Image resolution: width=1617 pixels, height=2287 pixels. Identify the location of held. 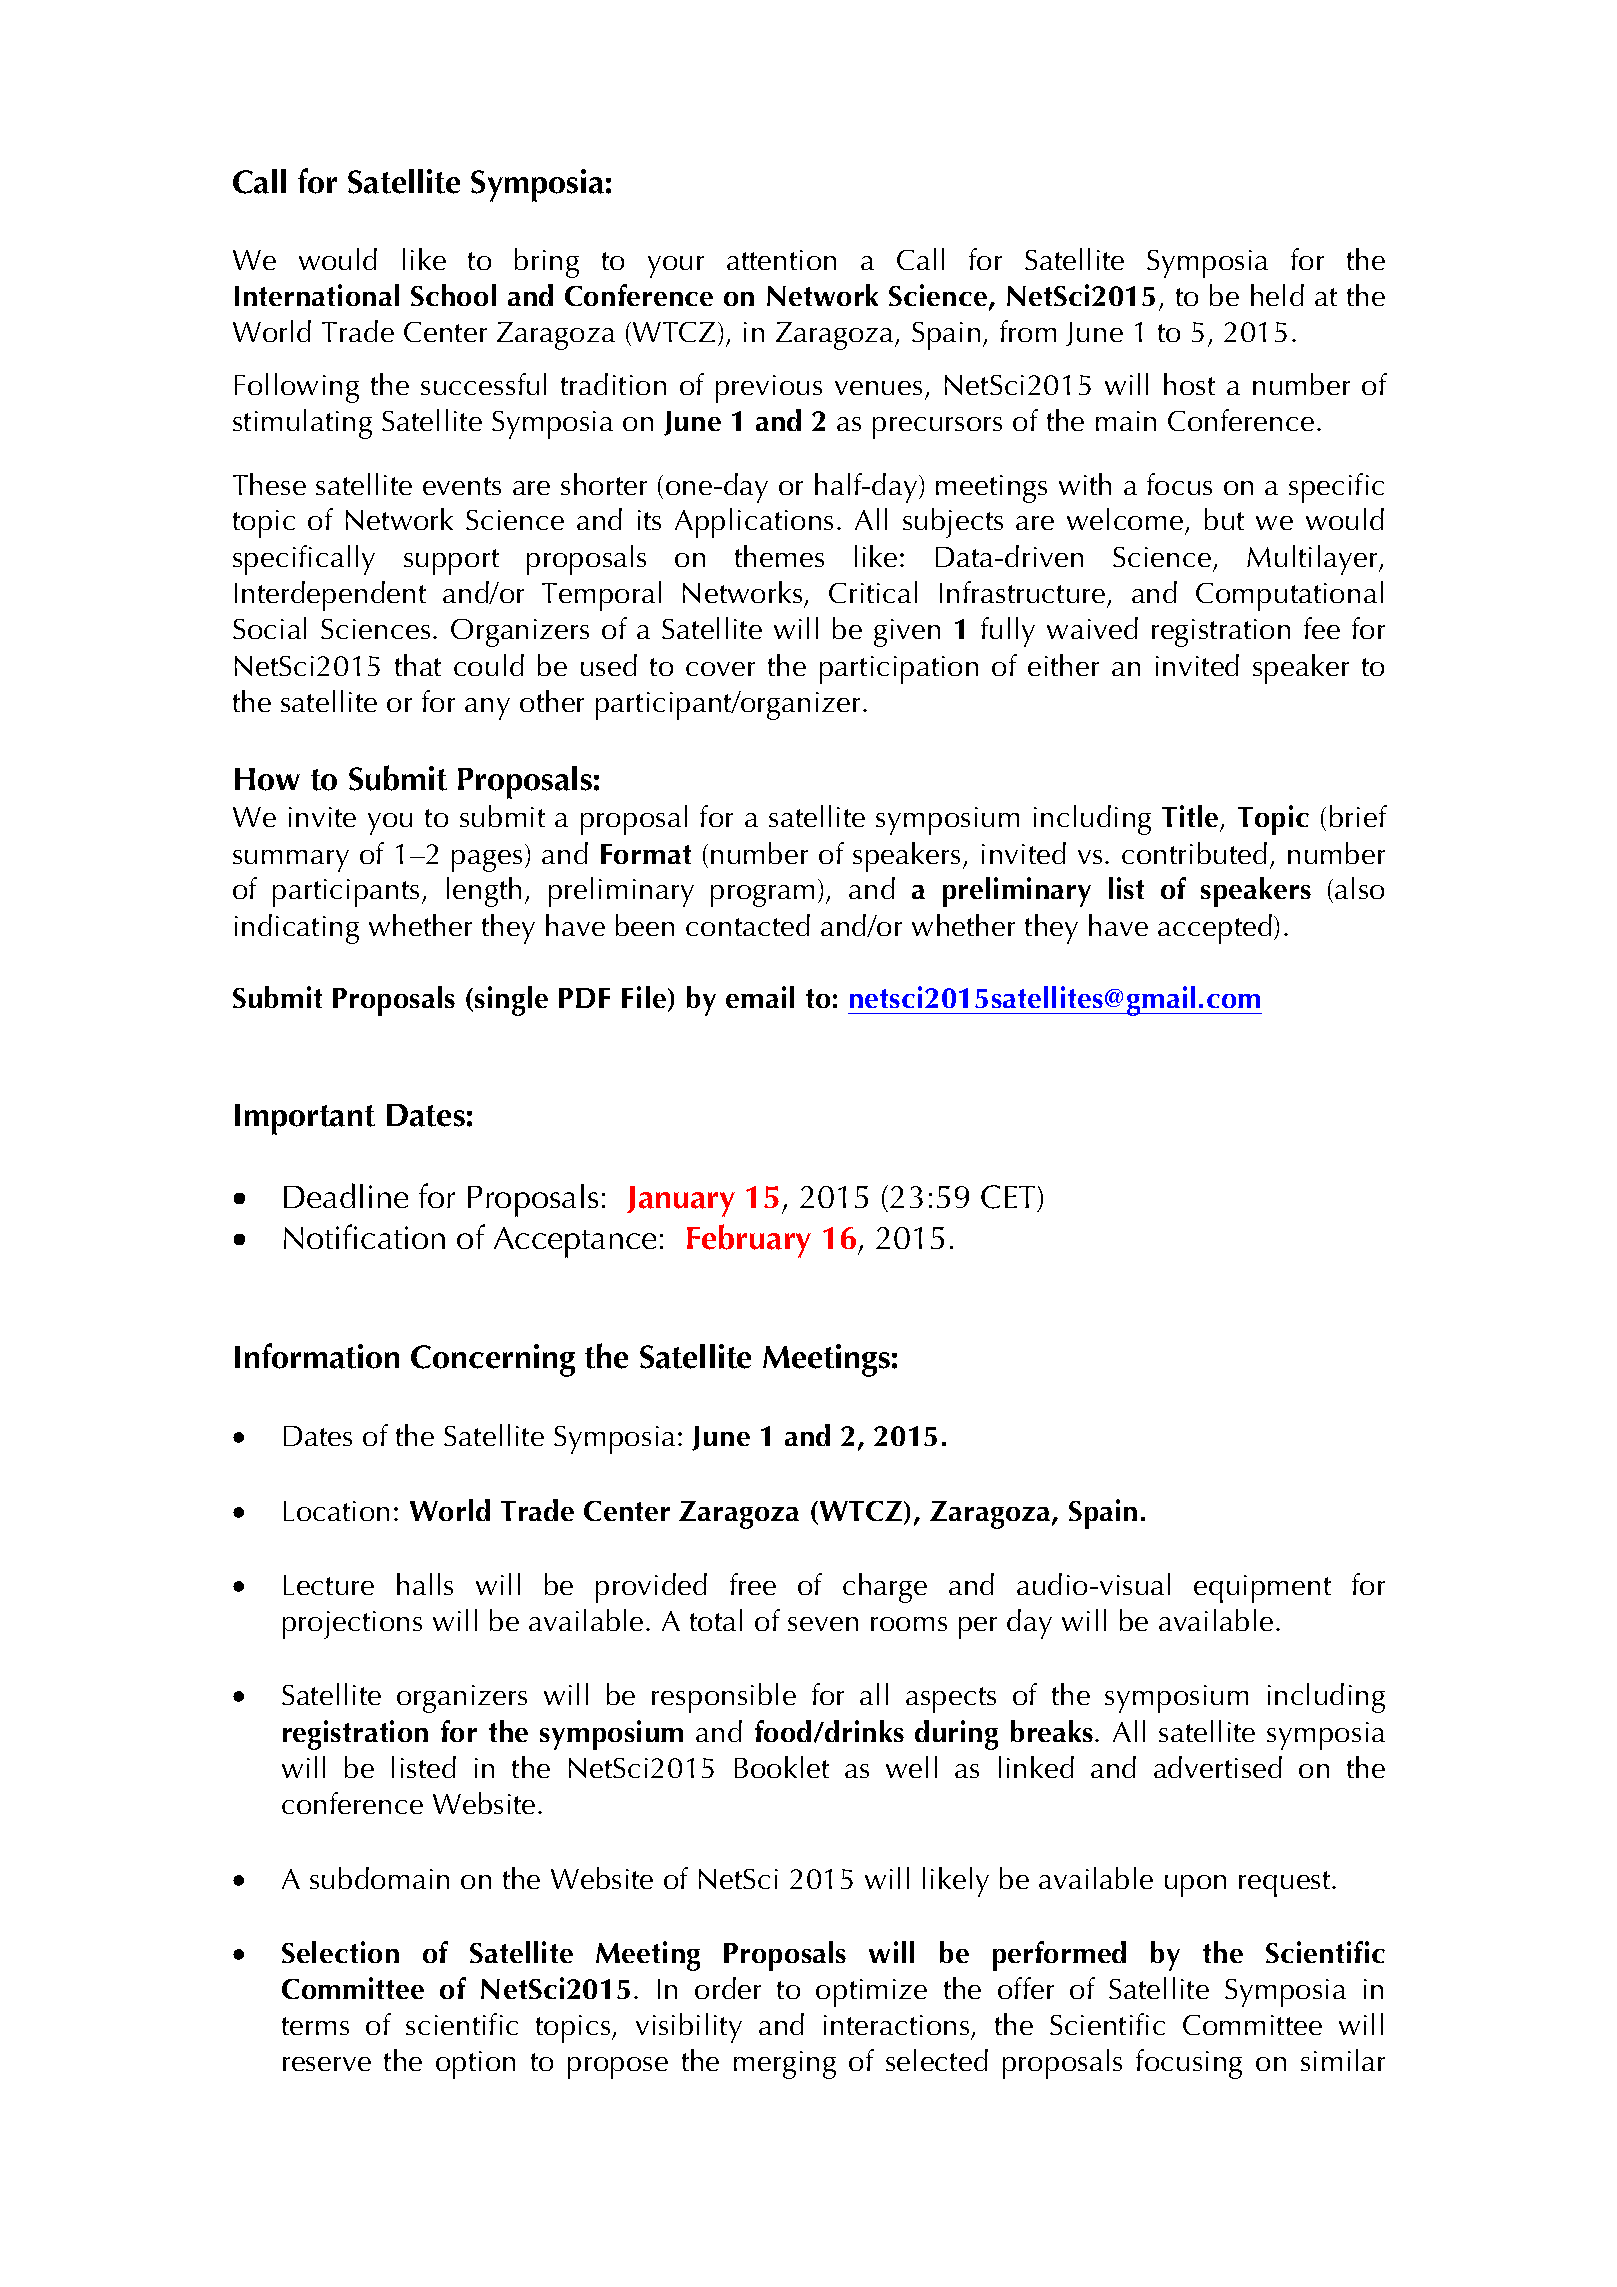
(1277, 295).
